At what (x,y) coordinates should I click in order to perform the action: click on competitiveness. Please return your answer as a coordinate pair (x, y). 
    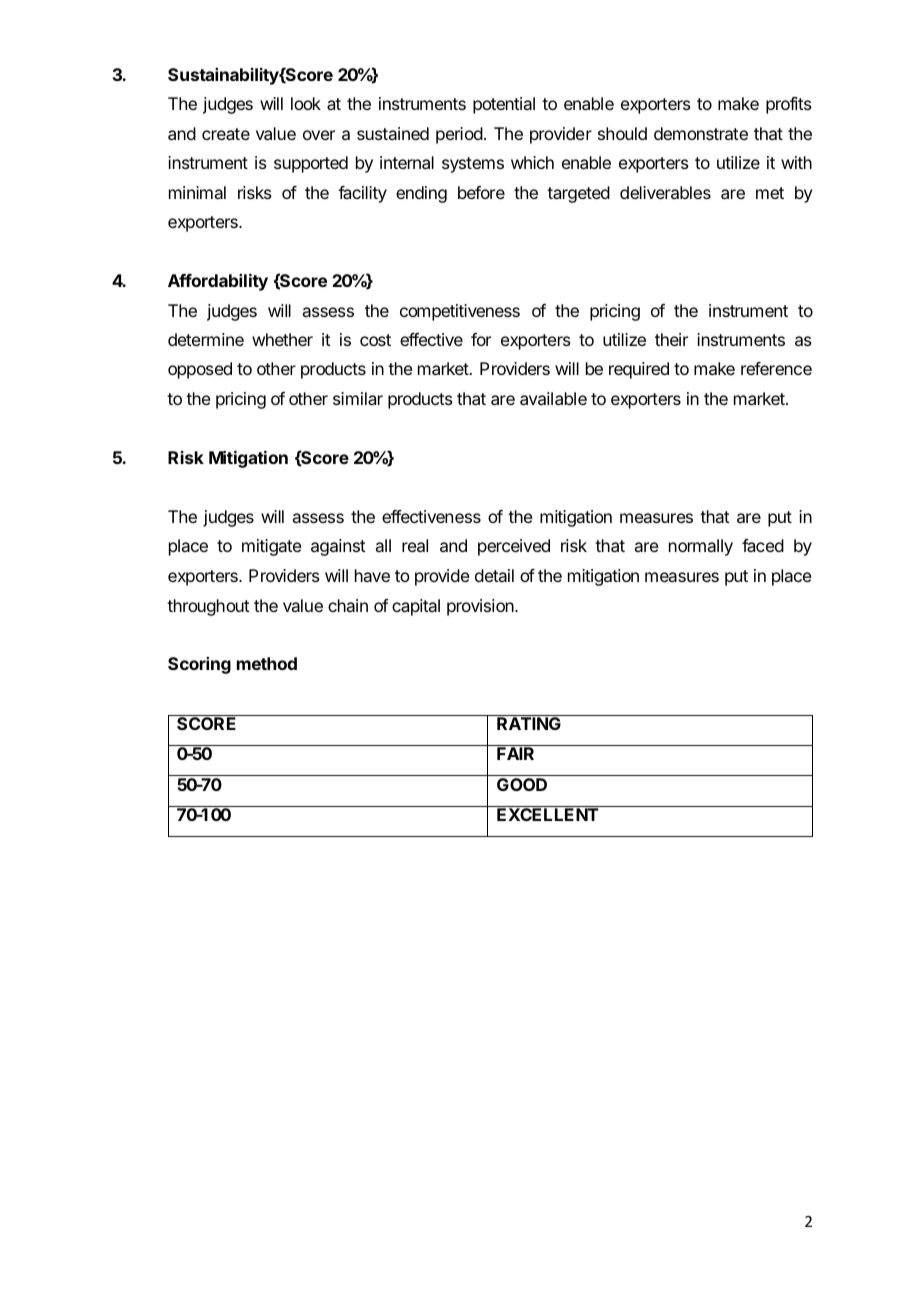
    Looking at the image, I should click on (460, 312).
